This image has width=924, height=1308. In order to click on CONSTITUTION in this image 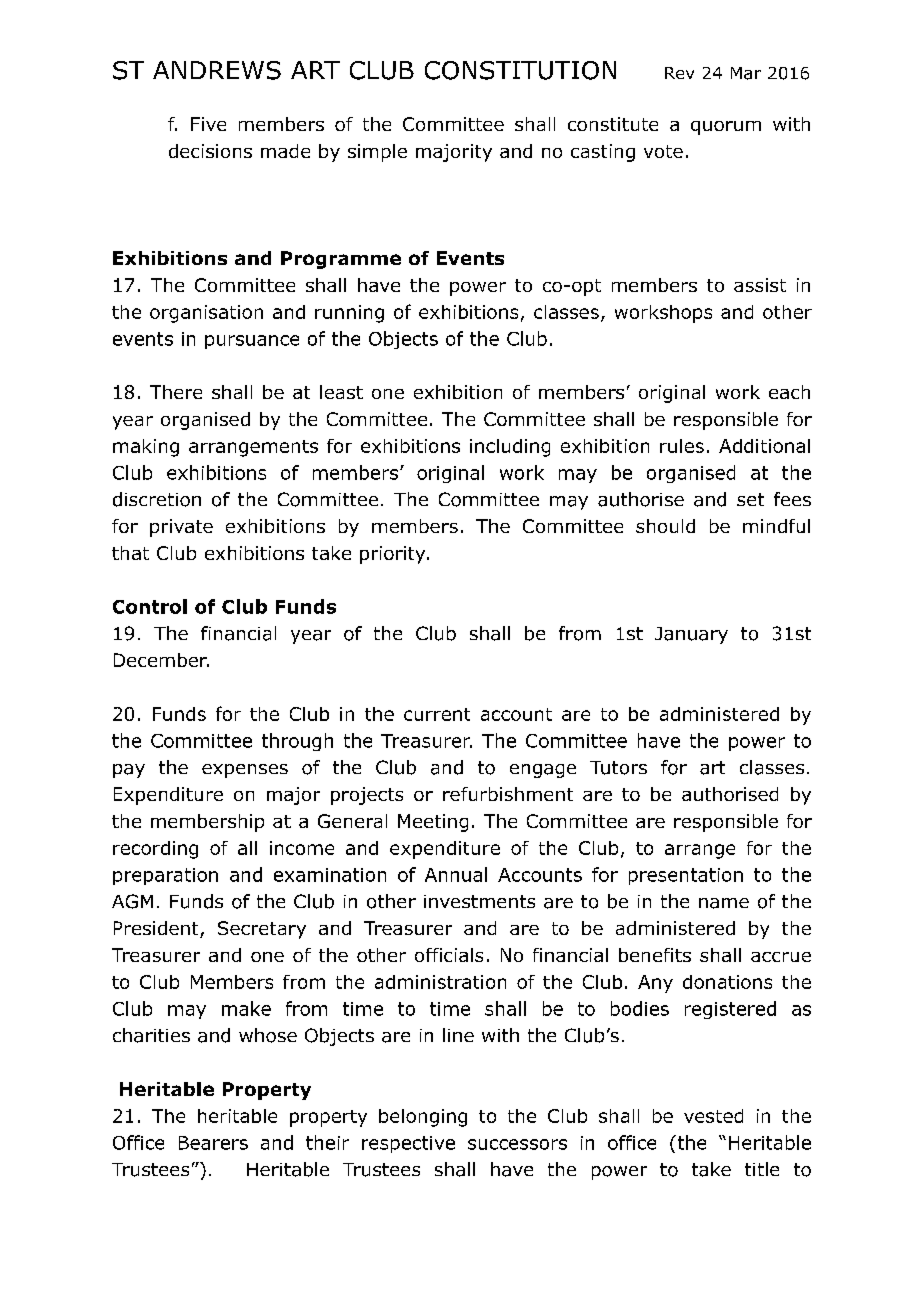, I will do `click(520, 70)`.
